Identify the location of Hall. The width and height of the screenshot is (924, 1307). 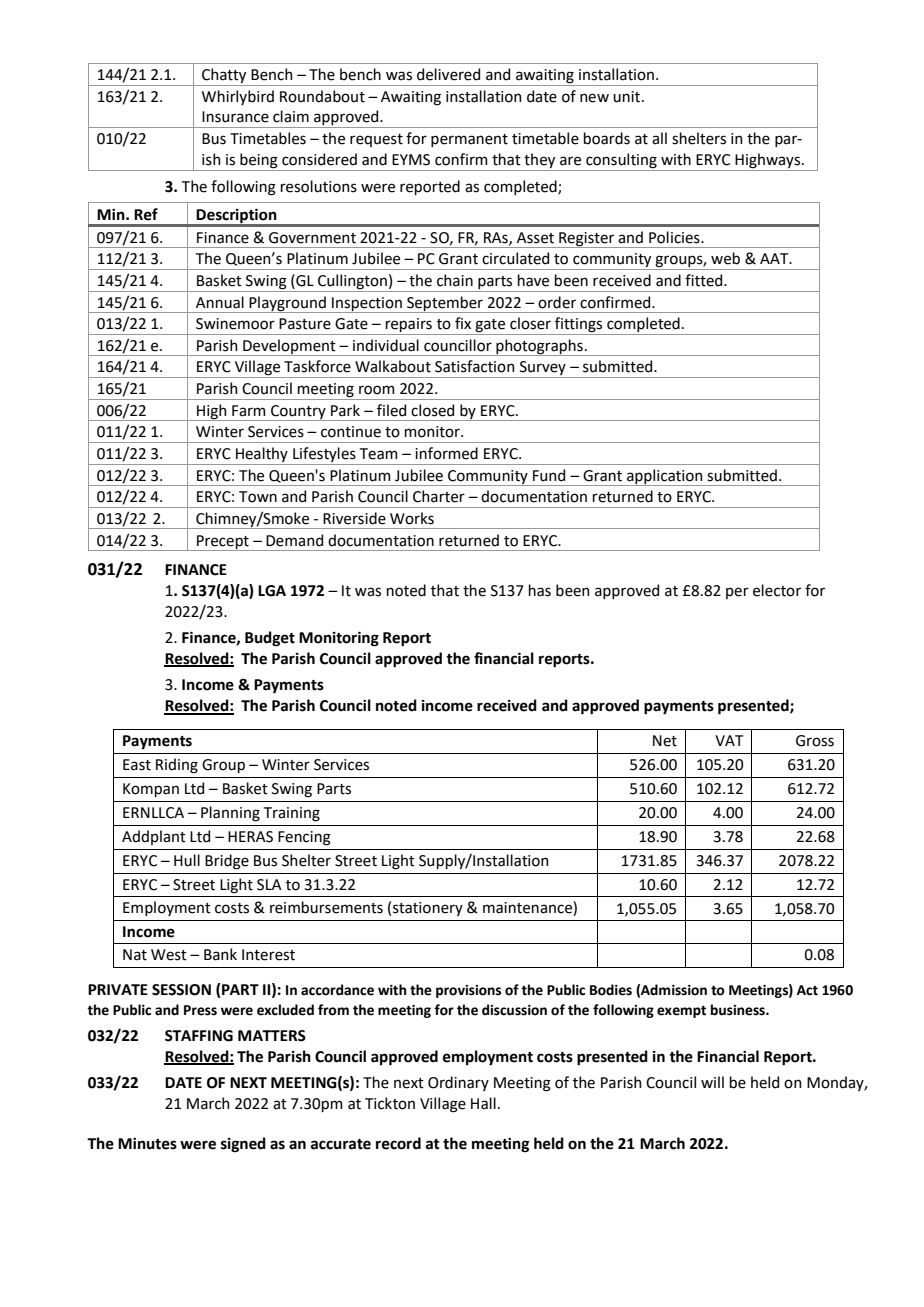
(483, 1103).
